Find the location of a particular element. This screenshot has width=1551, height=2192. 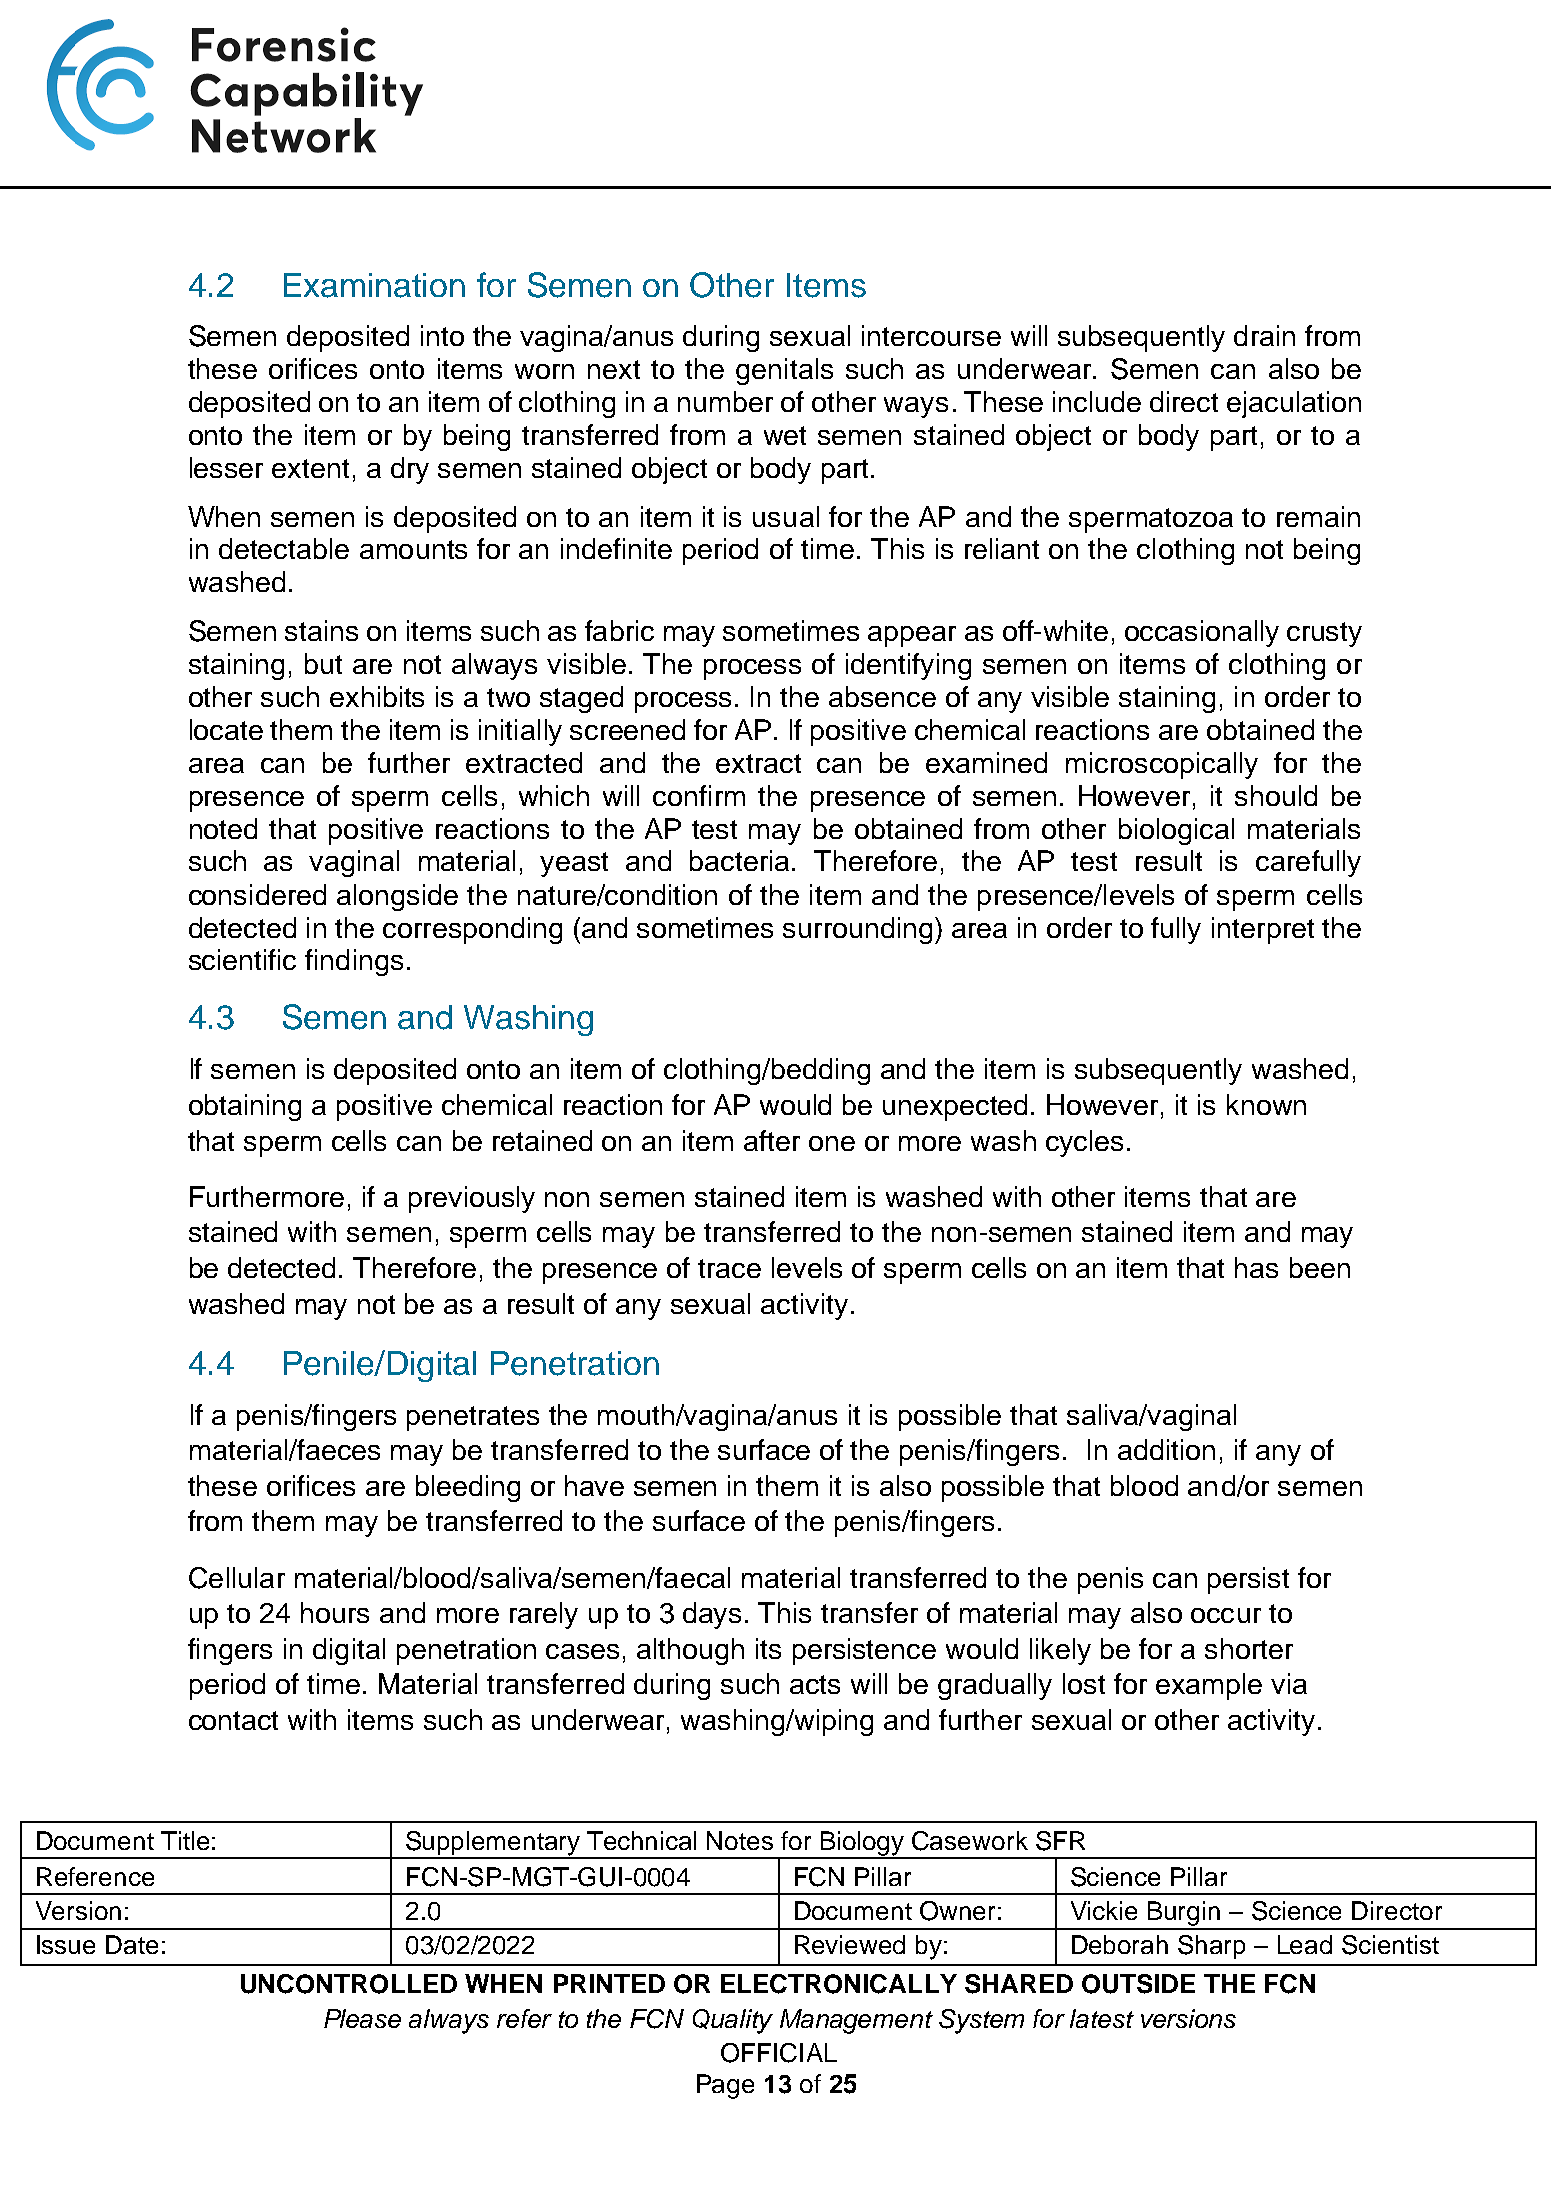

addition is located at coordinates (1166, 1449).
